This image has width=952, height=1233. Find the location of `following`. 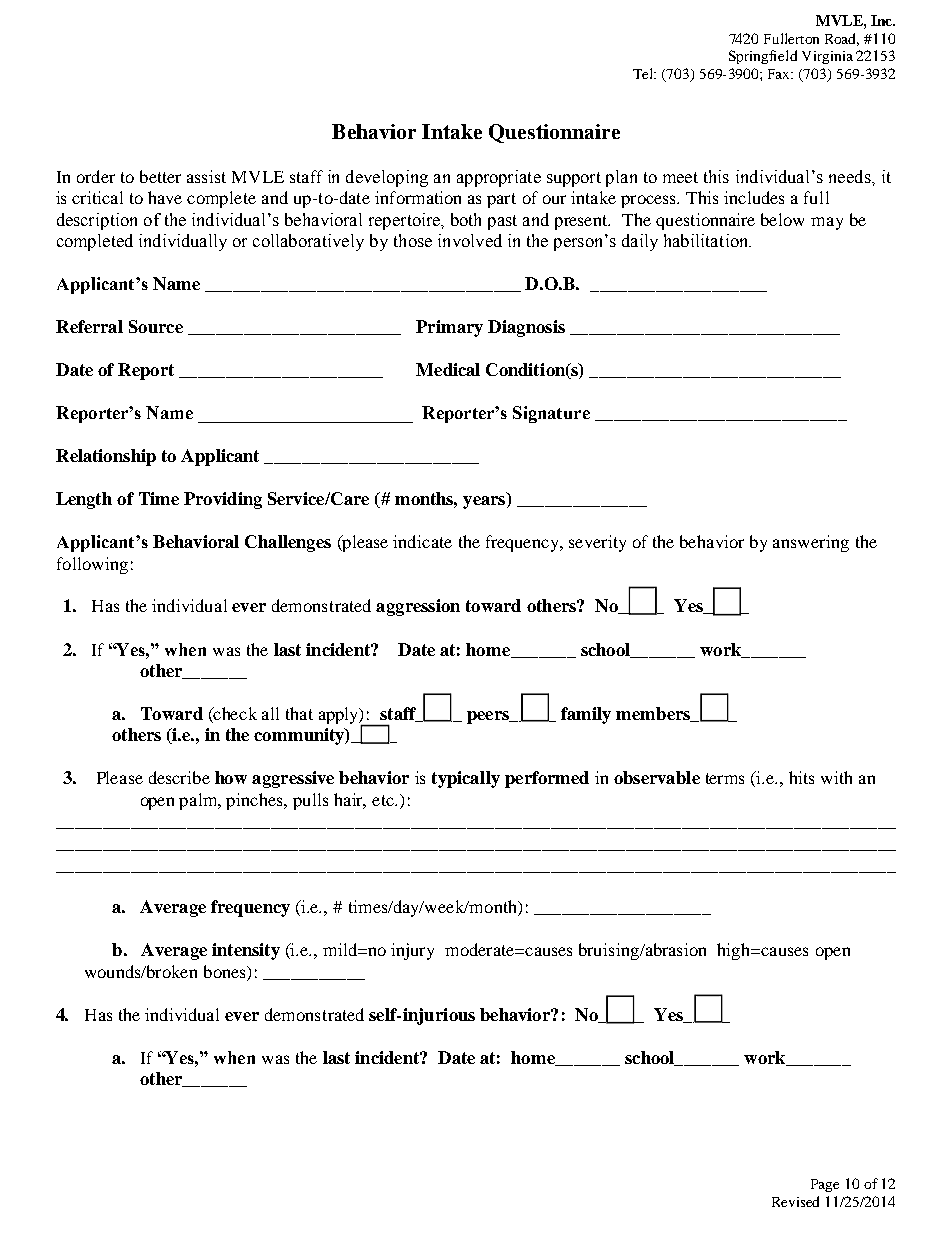

following is located at coordinates (92, 565).
